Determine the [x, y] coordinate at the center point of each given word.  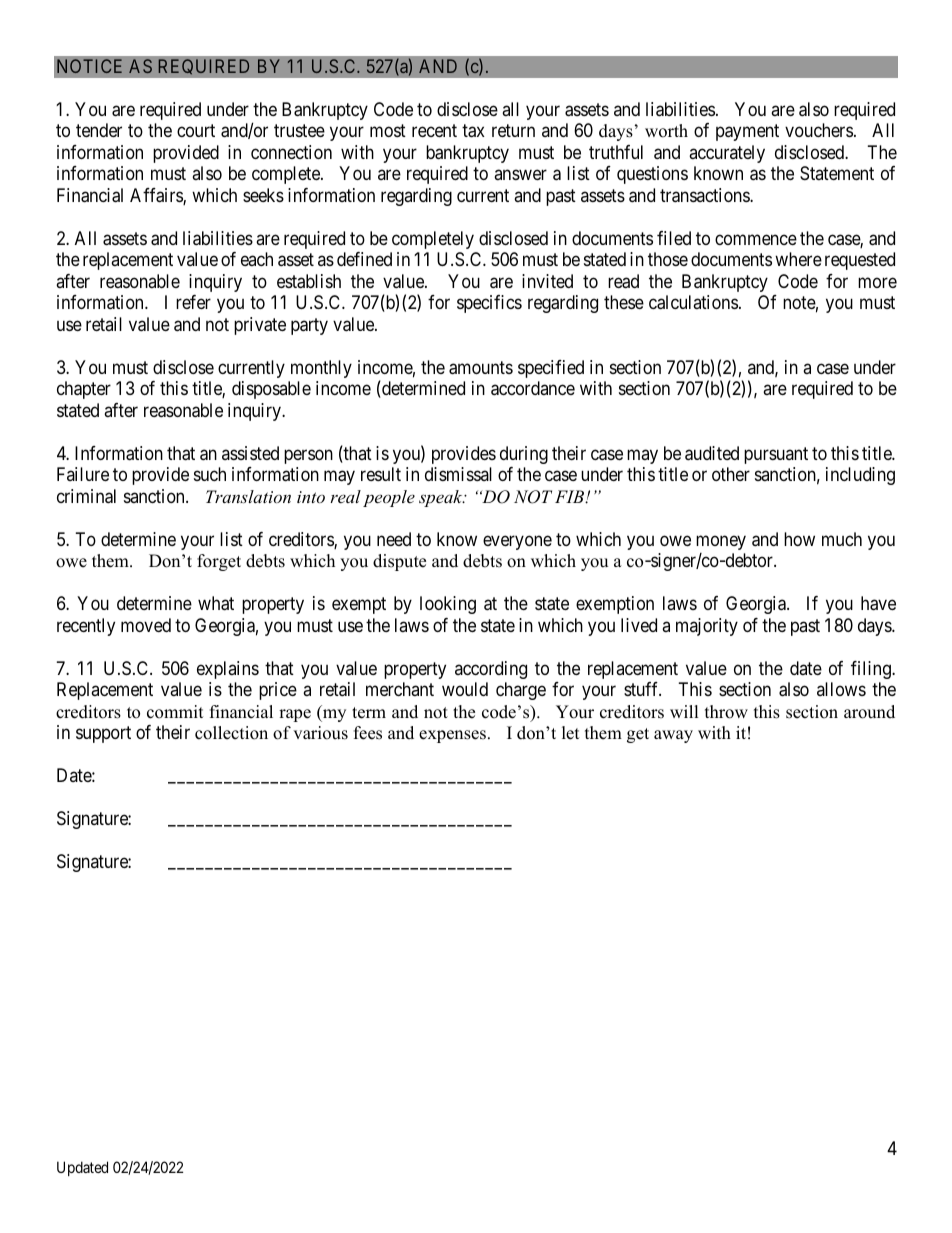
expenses [452, 736]
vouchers [819, 130]
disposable [271, 390]
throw [726, 712]
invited [547, 281]
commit [175, 712]
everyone [517, 542]
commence [756, 239]
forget [219, 562]
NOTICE [89, 66]
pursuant [776, 455]
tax [473, 131]
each [257, 259]
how [799, 539]
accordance [533, 388]
